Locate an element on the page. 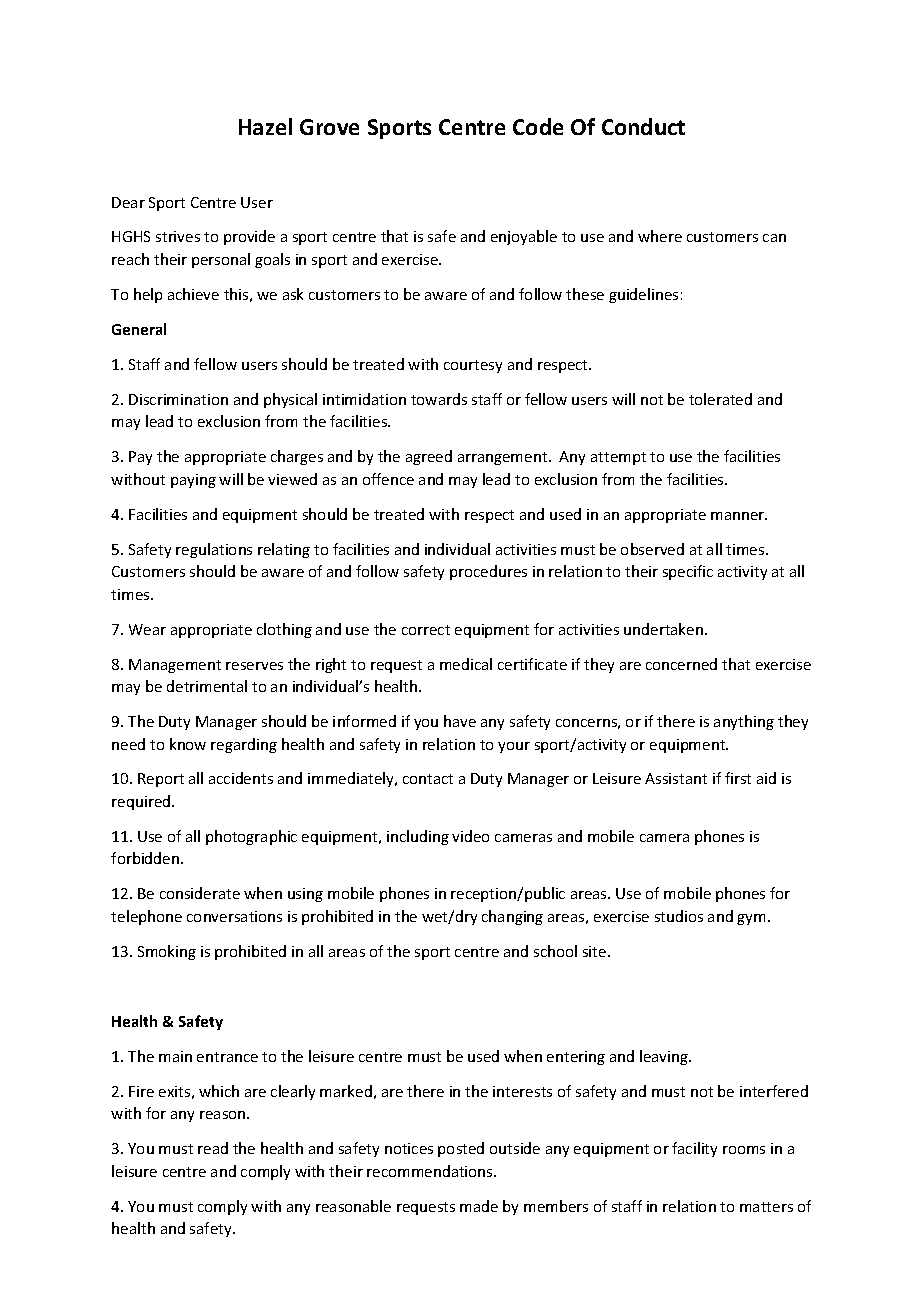  Conduct is located at coordinates (643, 126).
